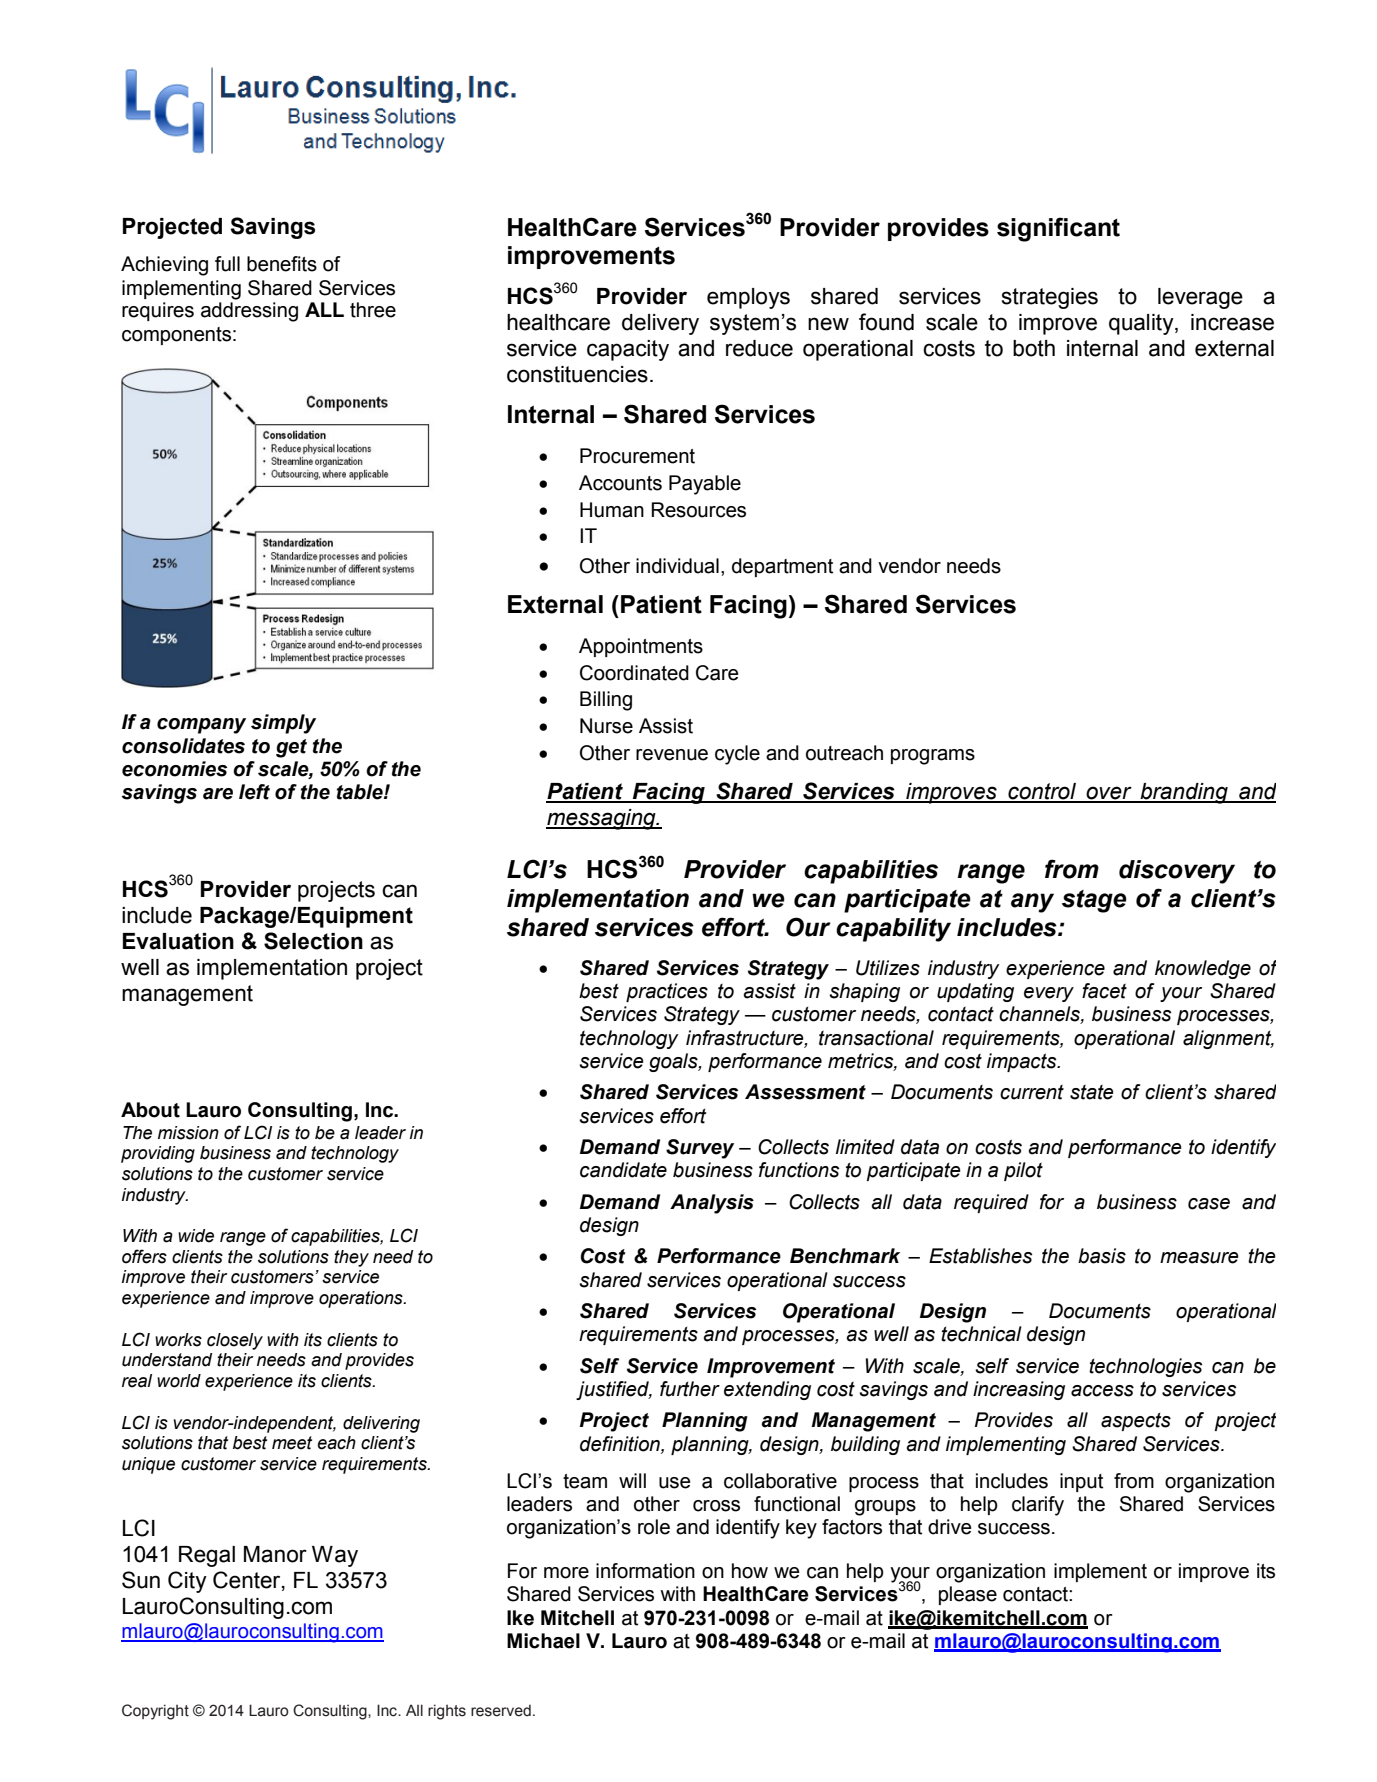 The height and width of the screenshot is (1782, 1377). I want to click on Michael, so click(543, 1641).
